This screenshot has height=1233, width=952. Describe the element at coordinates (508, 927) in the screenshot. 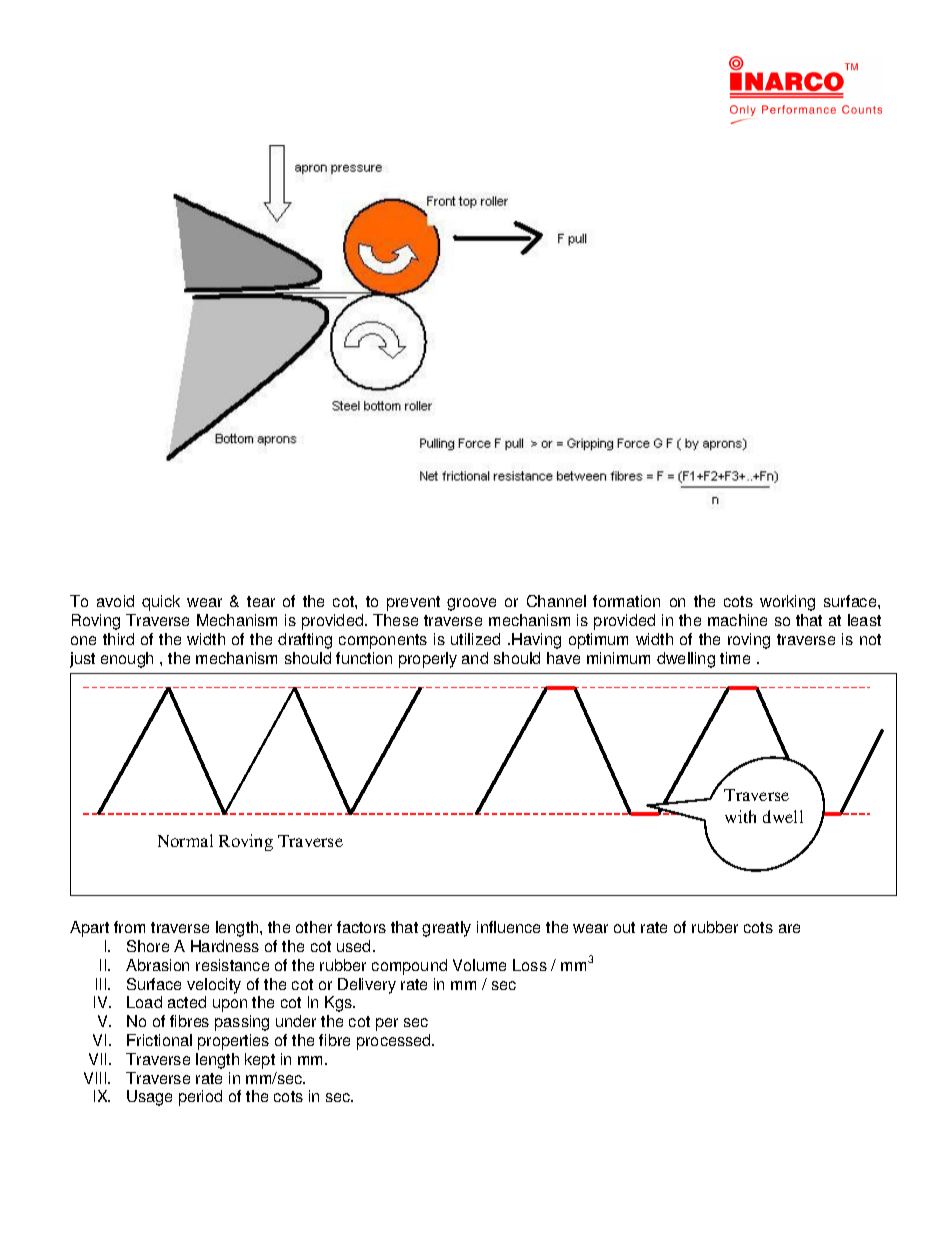

I see `influence` at that location.
